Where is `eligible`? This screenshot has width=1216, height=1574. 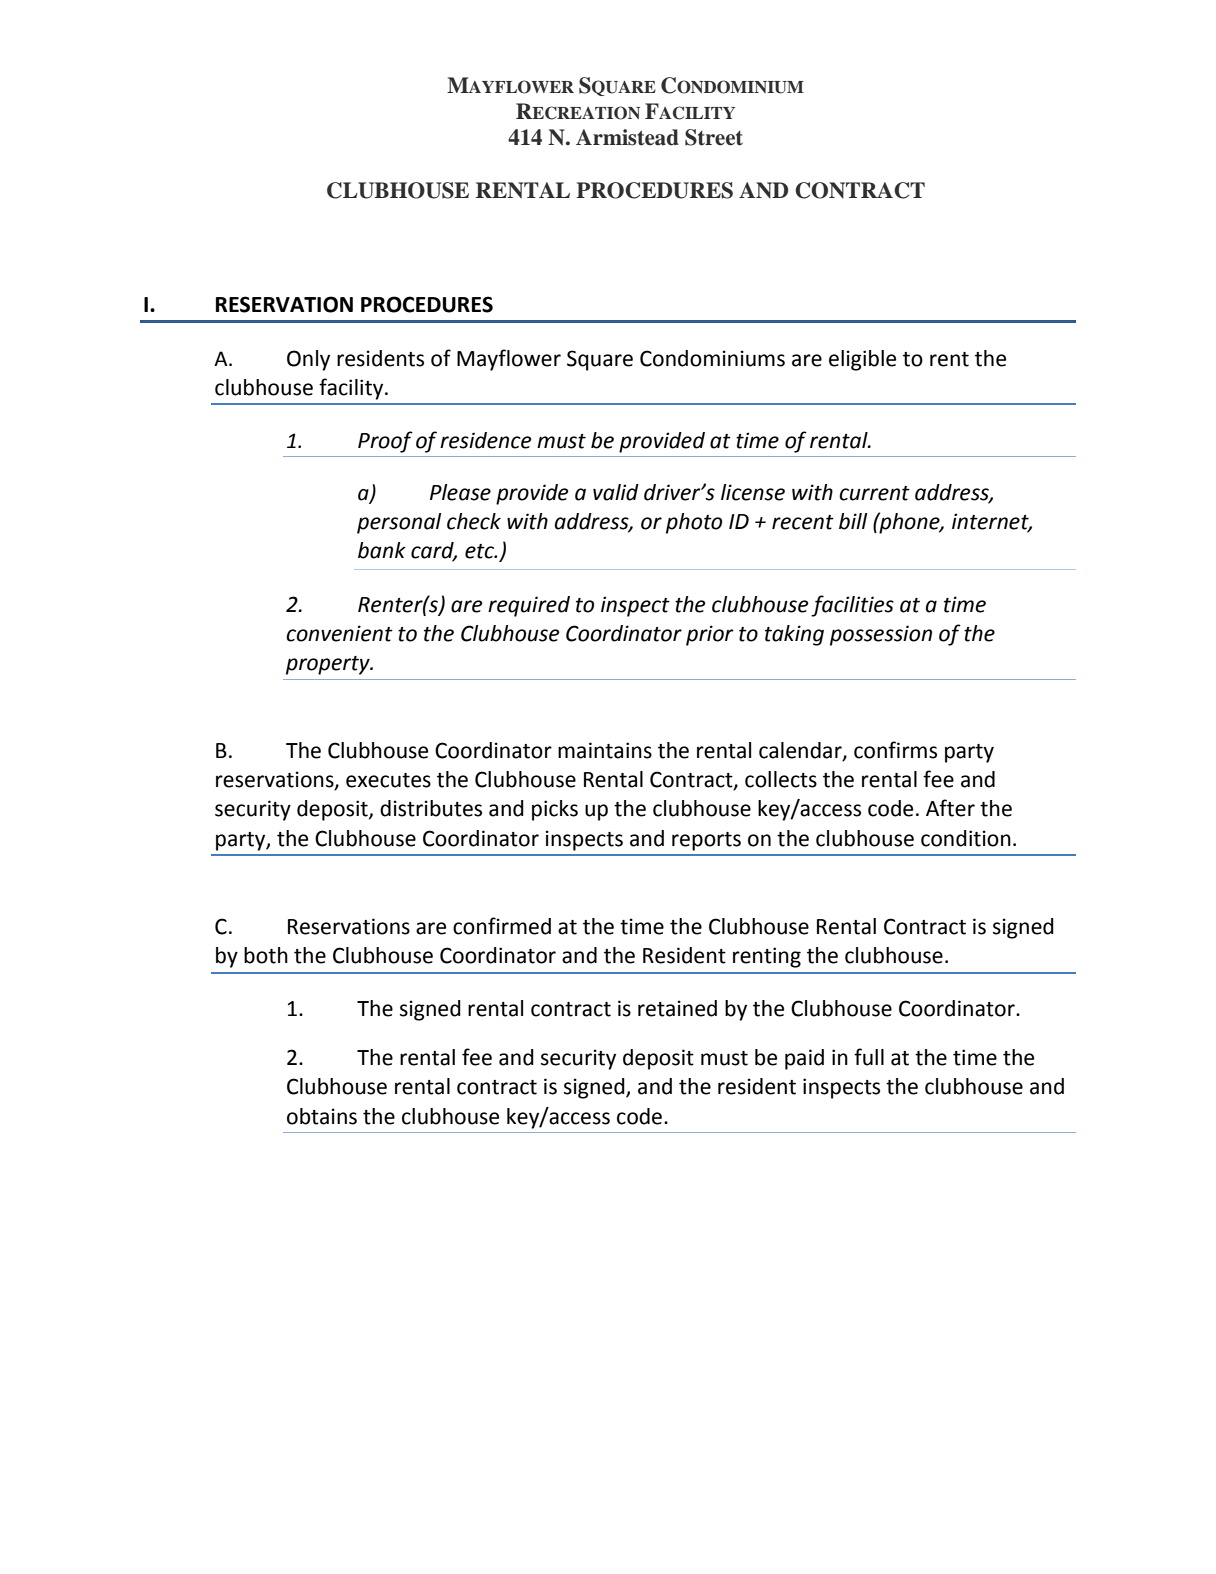 eligible is located at coordinates (862, 360).
